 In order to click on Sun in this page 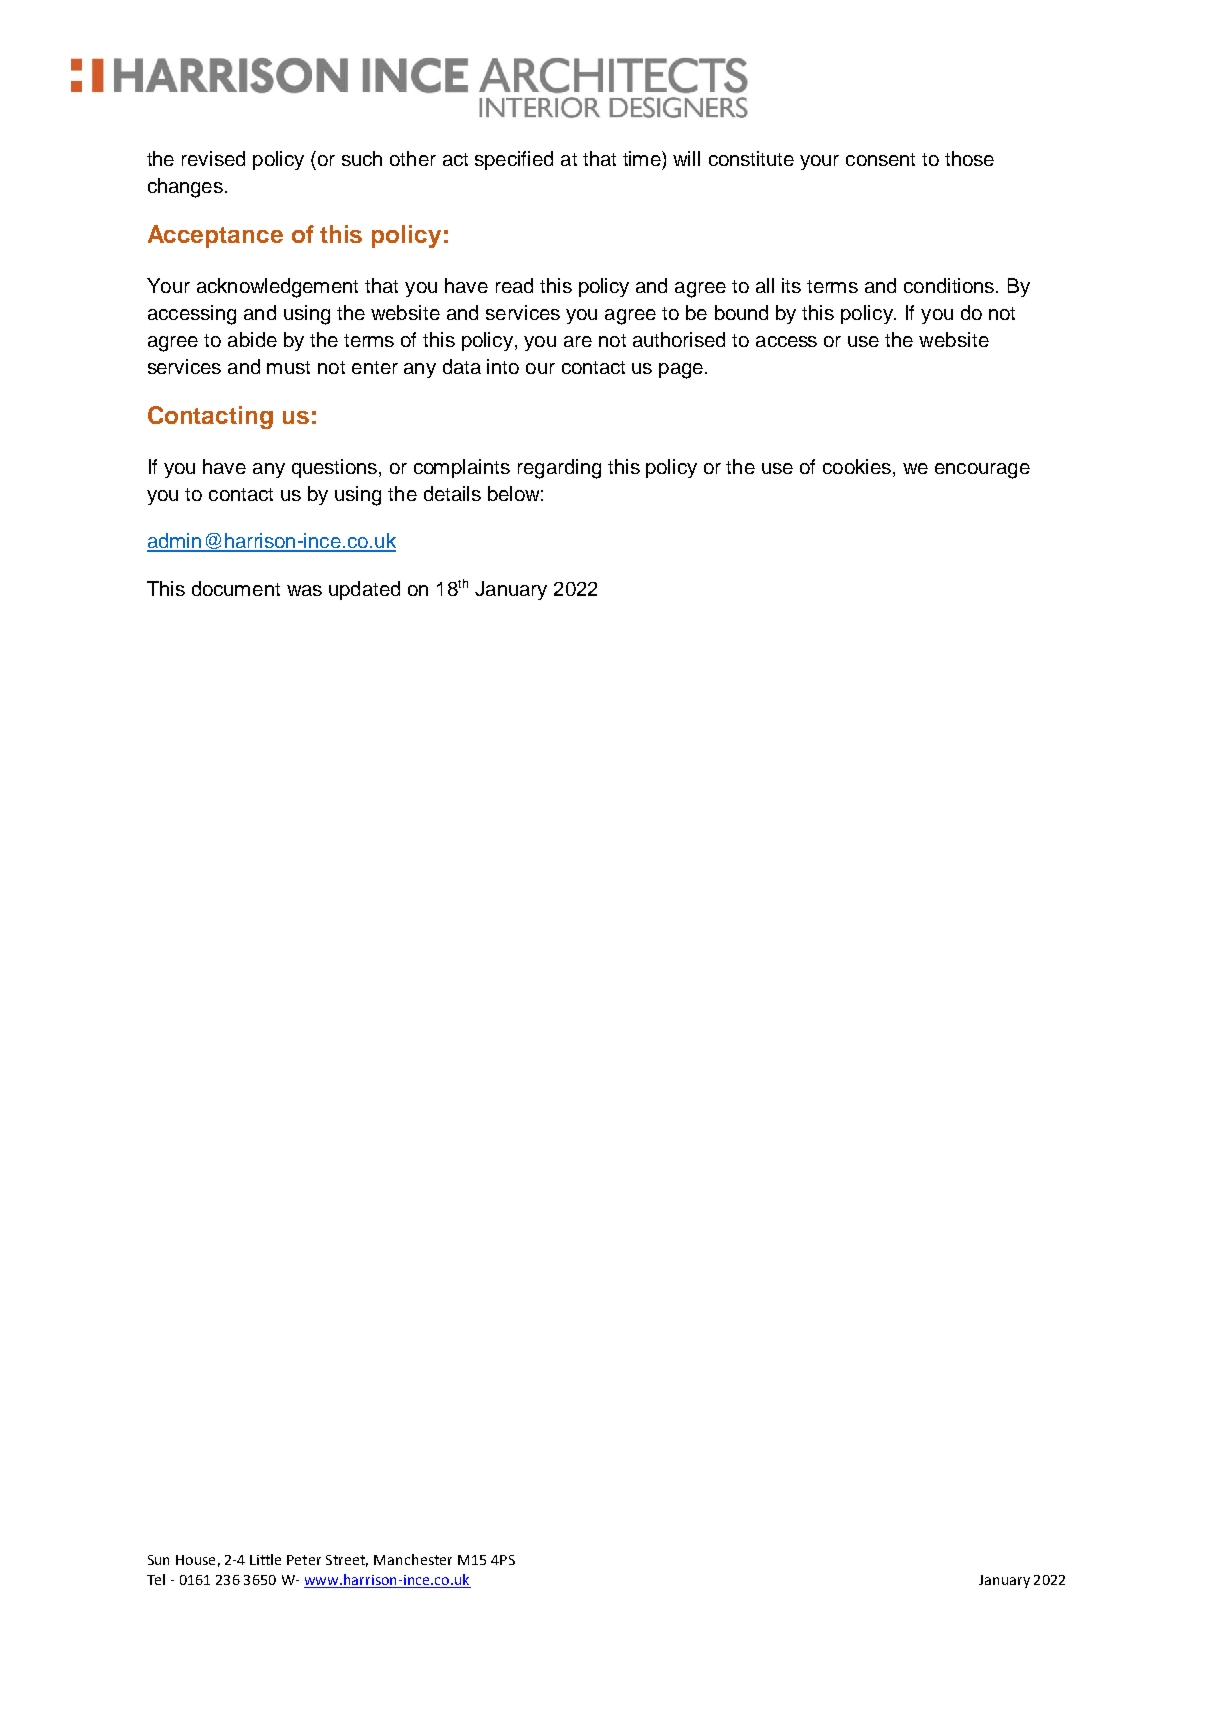, I will do `click(158, 1560)`.
